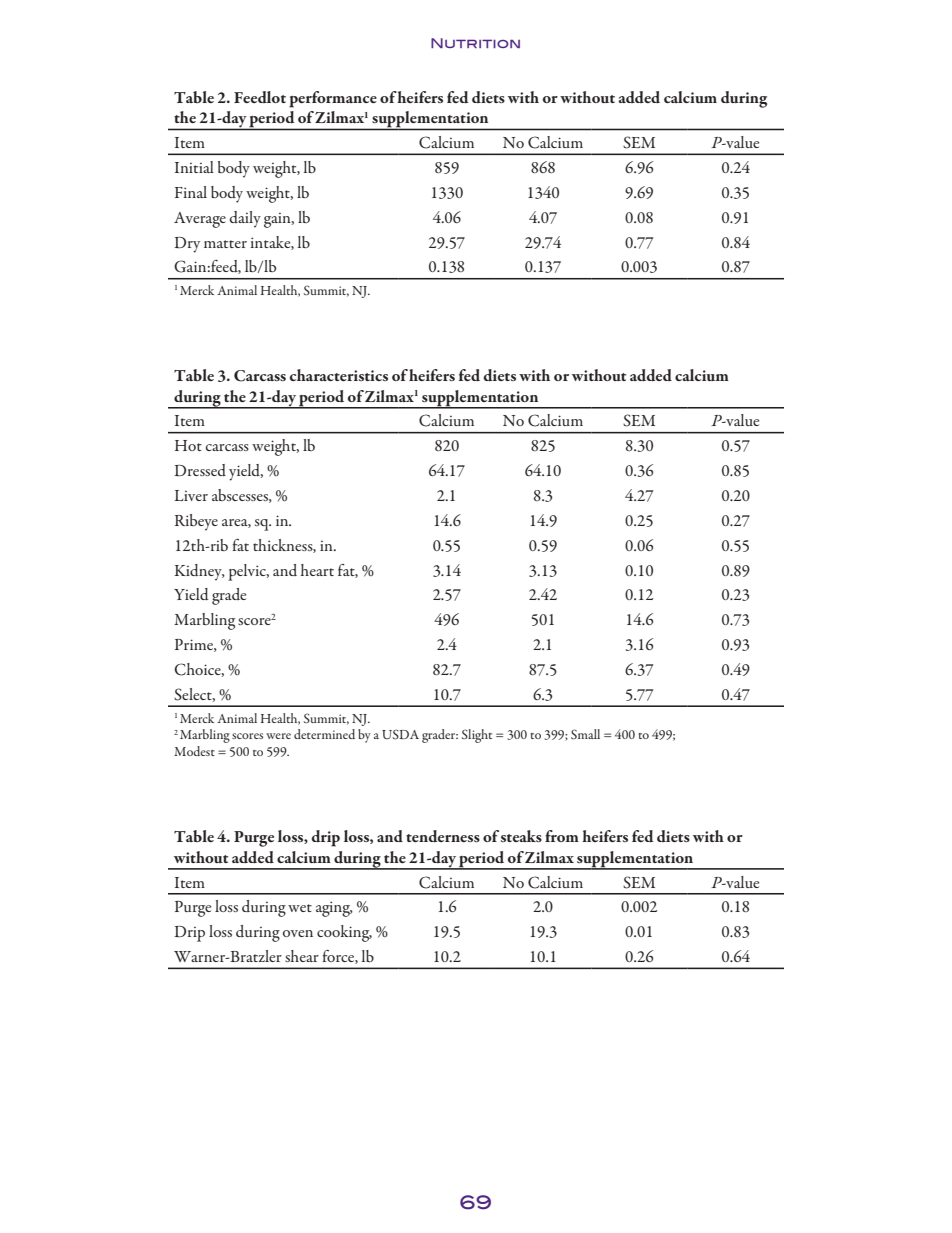 The width and height of the screenshot is (952, 1233). I want to click on oven, so click(298, 933).
